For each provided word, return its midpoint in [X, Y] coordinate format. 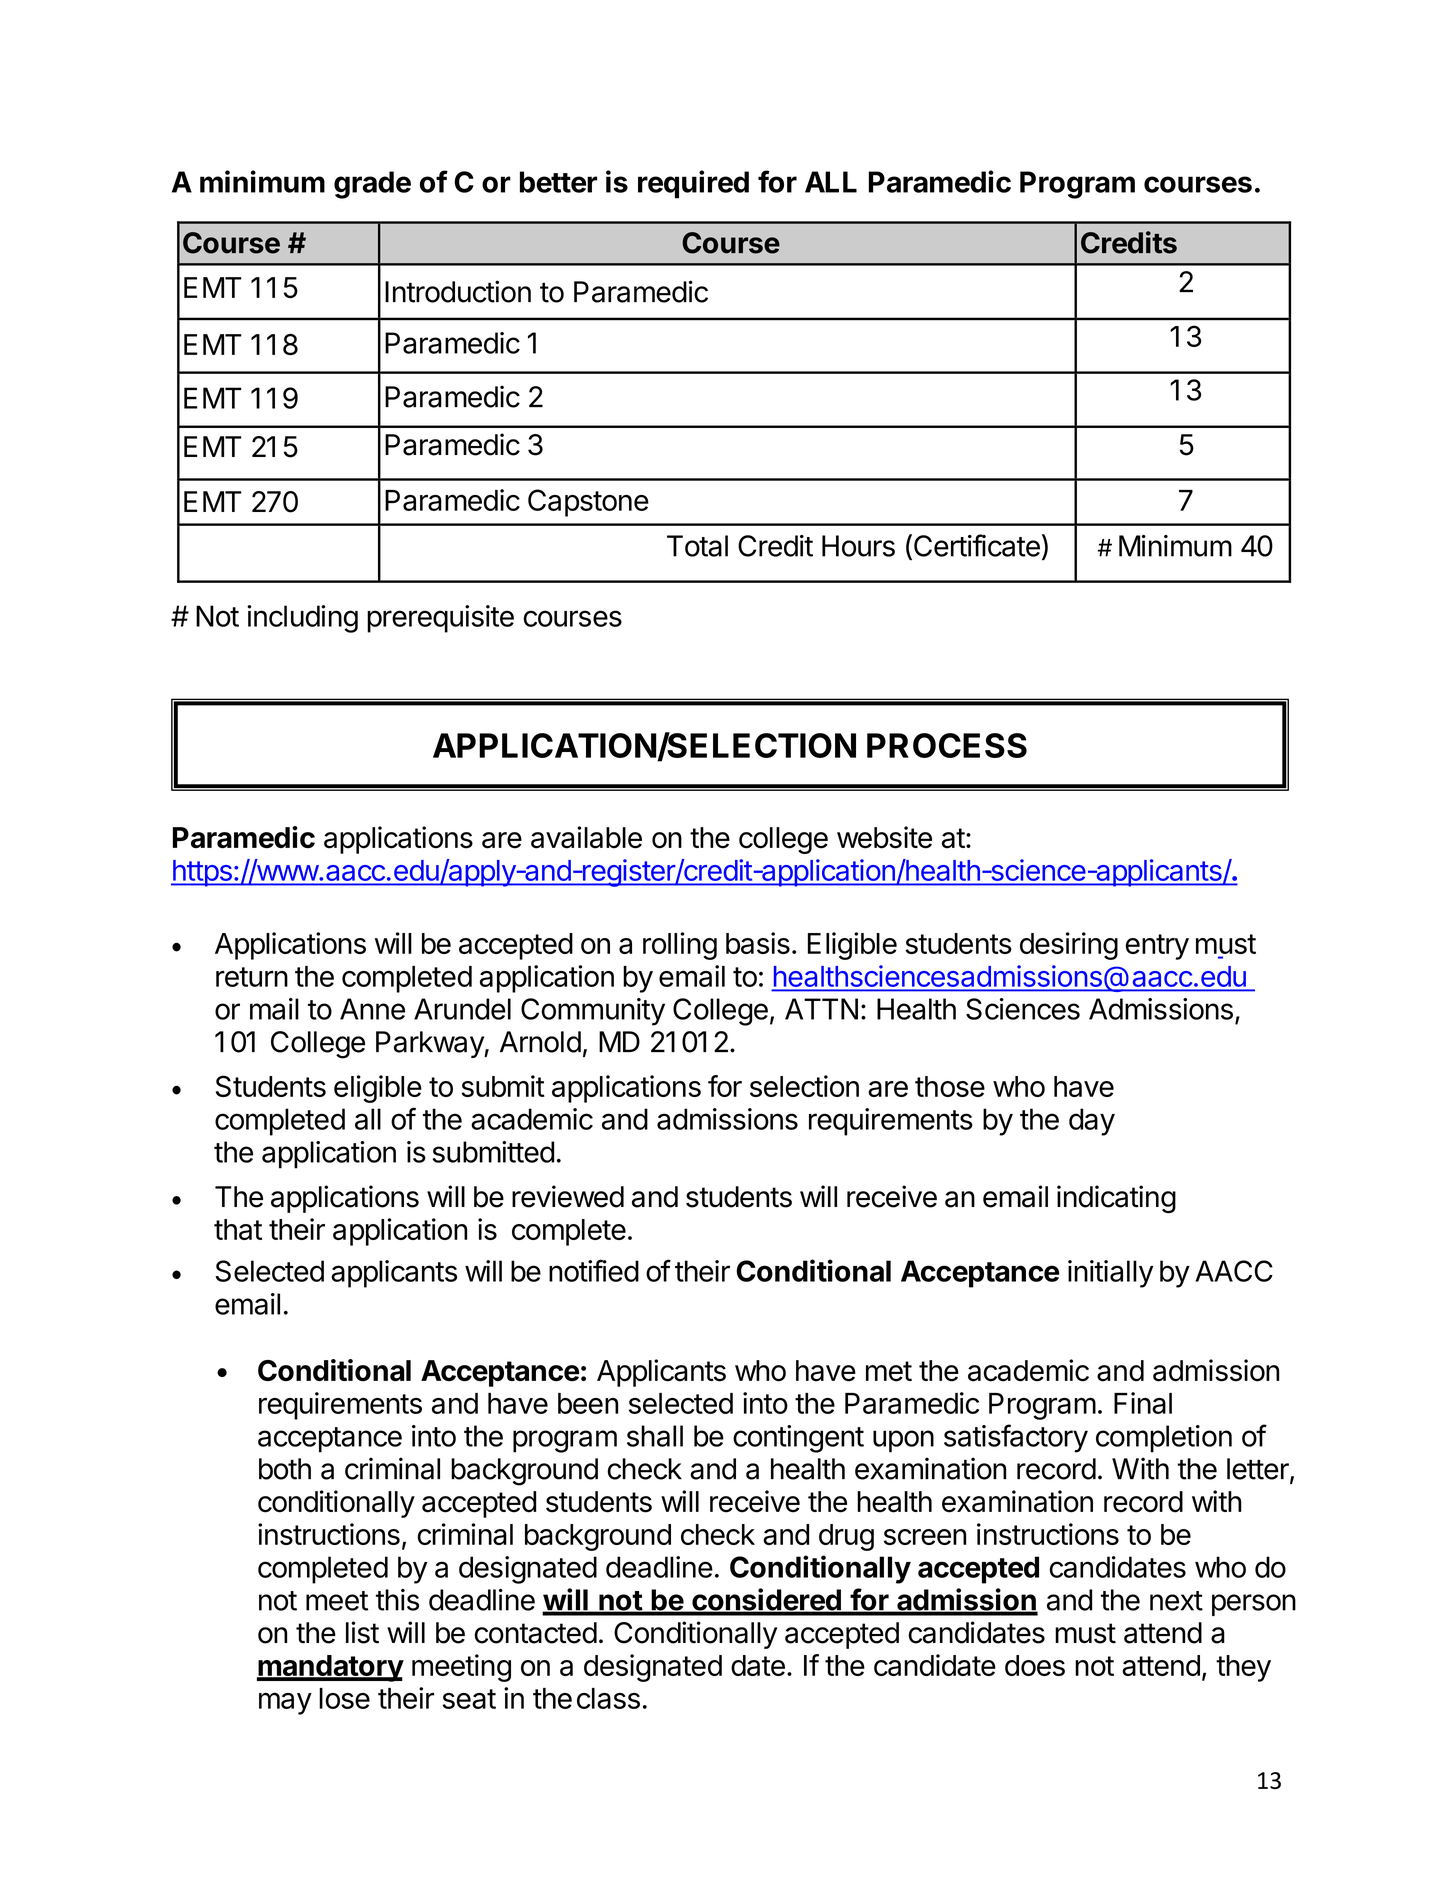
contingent [798, 1439]
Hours [858, 546]
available [586, 837]
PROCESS [947, 745]
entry [1157, 947]
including [302, 619]
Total [697, 546]
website [884, 837]
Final [1143, 1403]
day [1092, 1122]
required [693, 184]
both [285, 1469]
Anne [372, 1009]
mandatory [330, 1668]
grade [372, 185]
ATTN [821, 1009]
